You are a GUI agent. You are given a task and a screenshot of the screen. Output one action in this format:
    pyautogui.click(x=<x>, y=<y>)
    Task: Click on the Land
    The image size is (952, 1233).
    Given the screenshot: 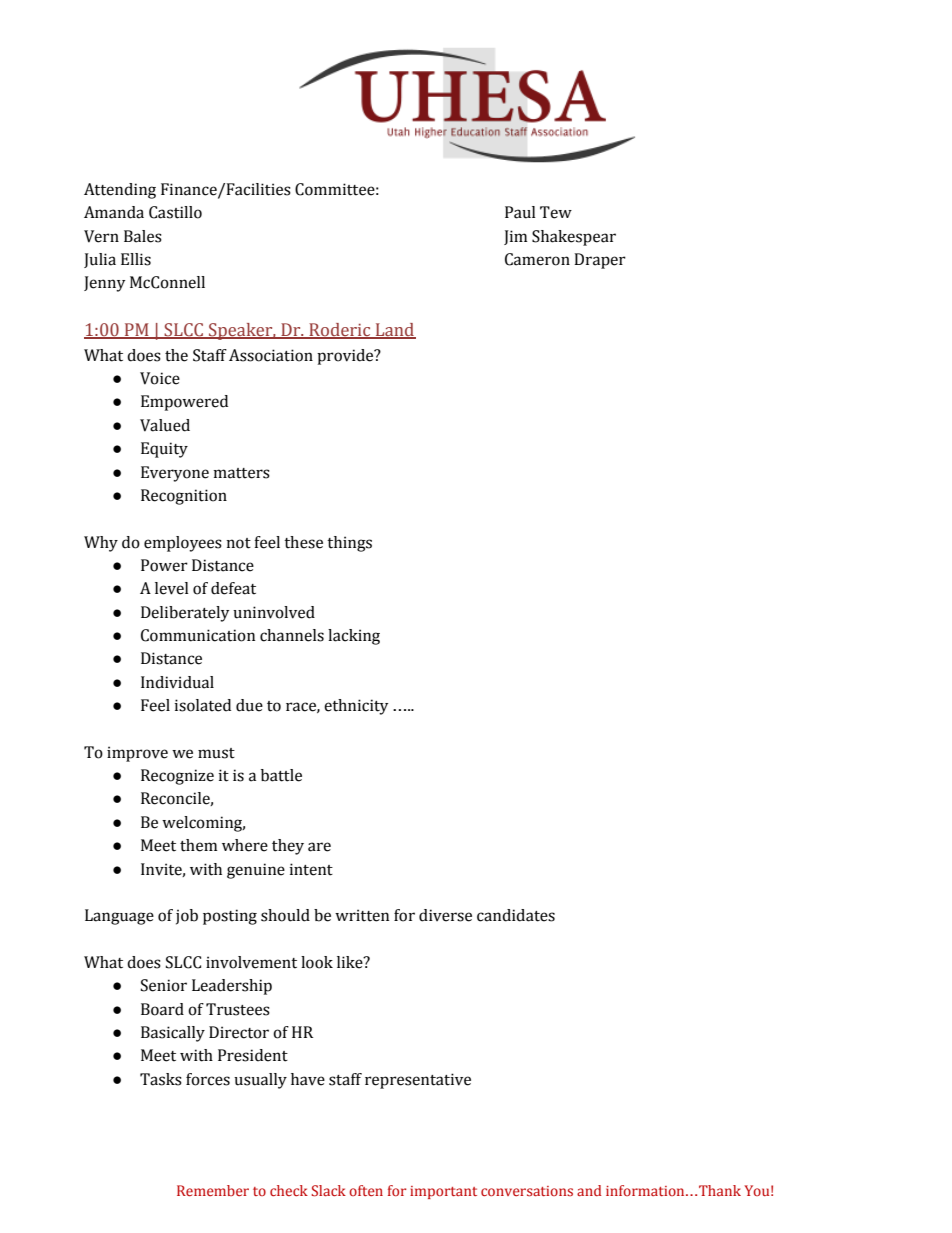 What is the action you would take?
    pyautogui.click(x=394, y=331)
